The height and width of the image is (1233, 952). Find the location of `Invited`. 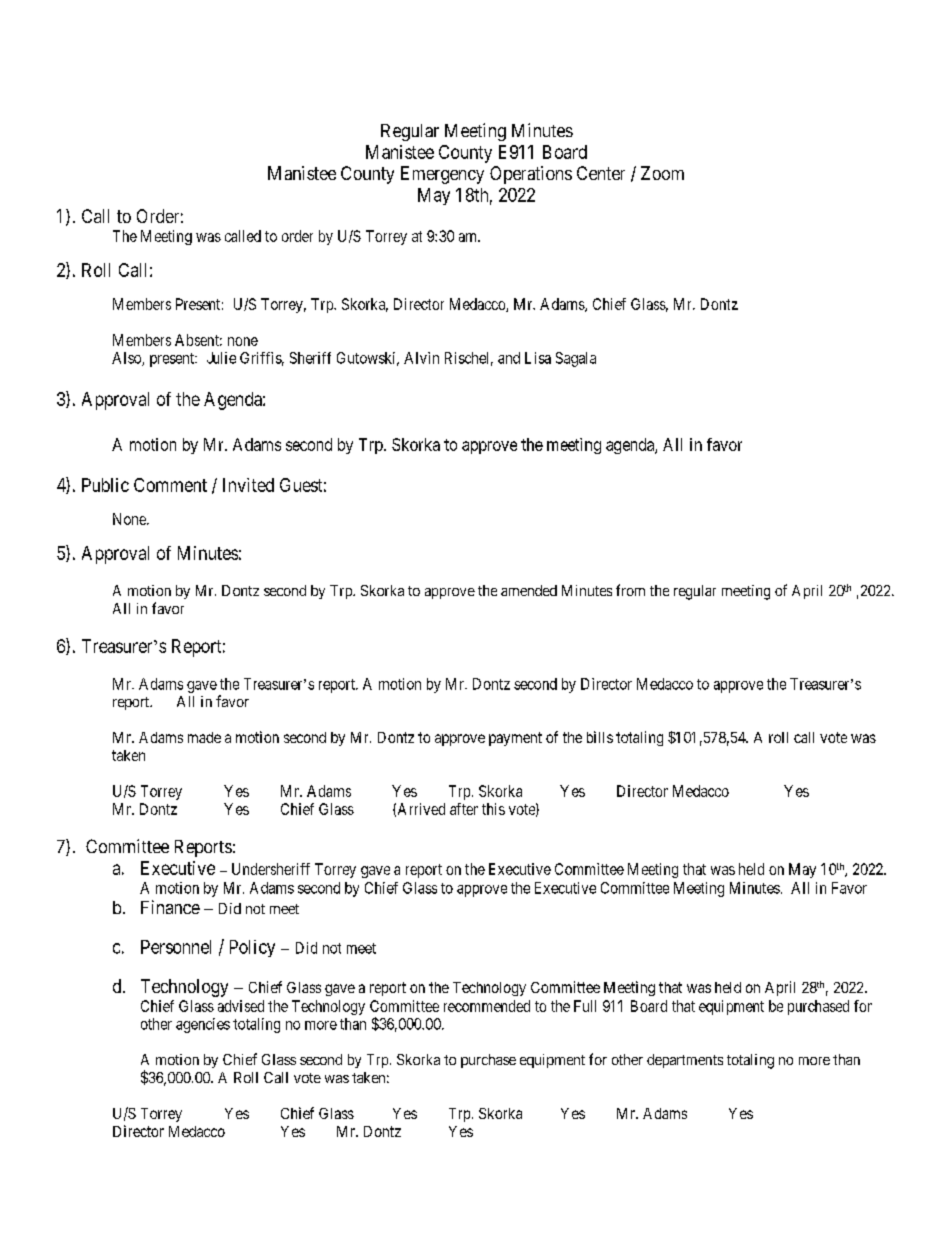

Invited is located at coordinates (248, 485).
